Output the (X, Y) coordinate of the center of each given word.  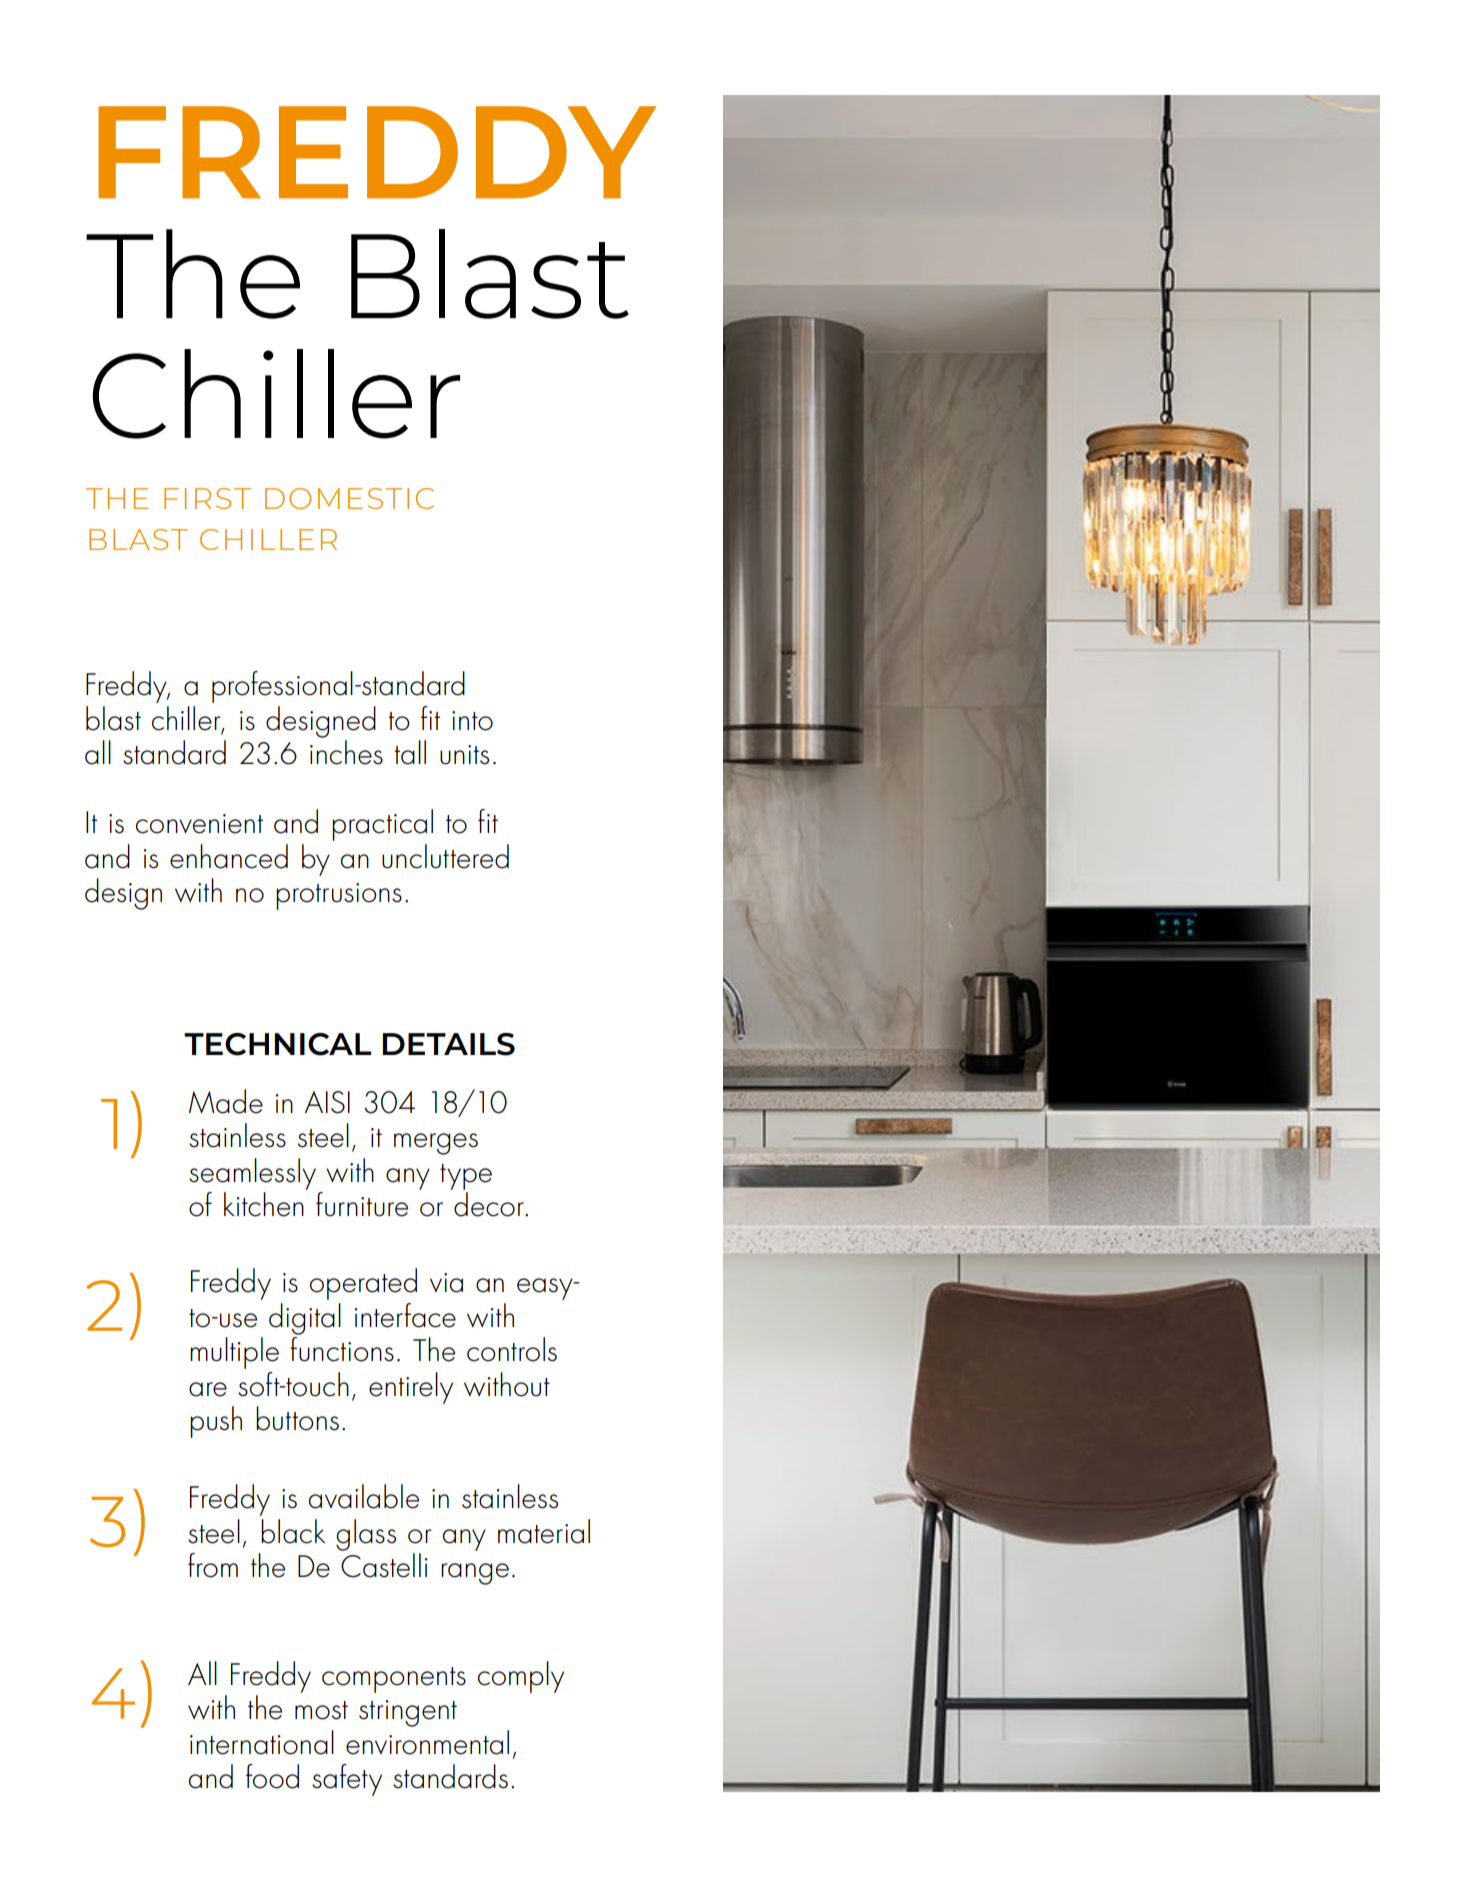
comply (521, 1677)
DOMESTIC (349, 498)
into (472, 721)
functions (342, 1349)
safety (347, 1780)
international (262, 1742)
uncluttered (445, 856)
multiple (234, 1353)
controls (512, 1349)
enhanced (229, 856)
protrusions (339, 896)
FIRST (207, 498)
